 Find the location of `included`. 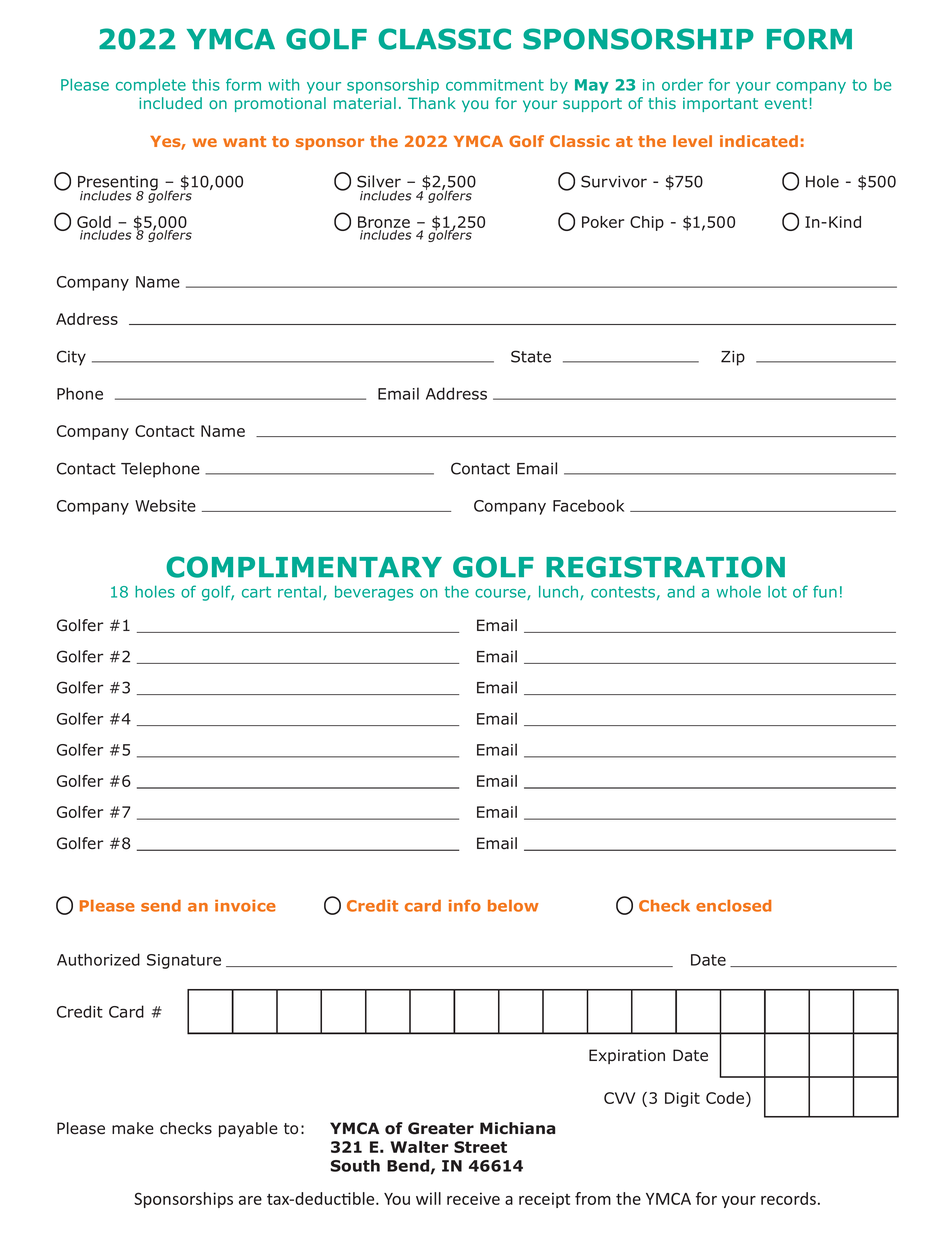

included is located at coordinates (170, 103).
